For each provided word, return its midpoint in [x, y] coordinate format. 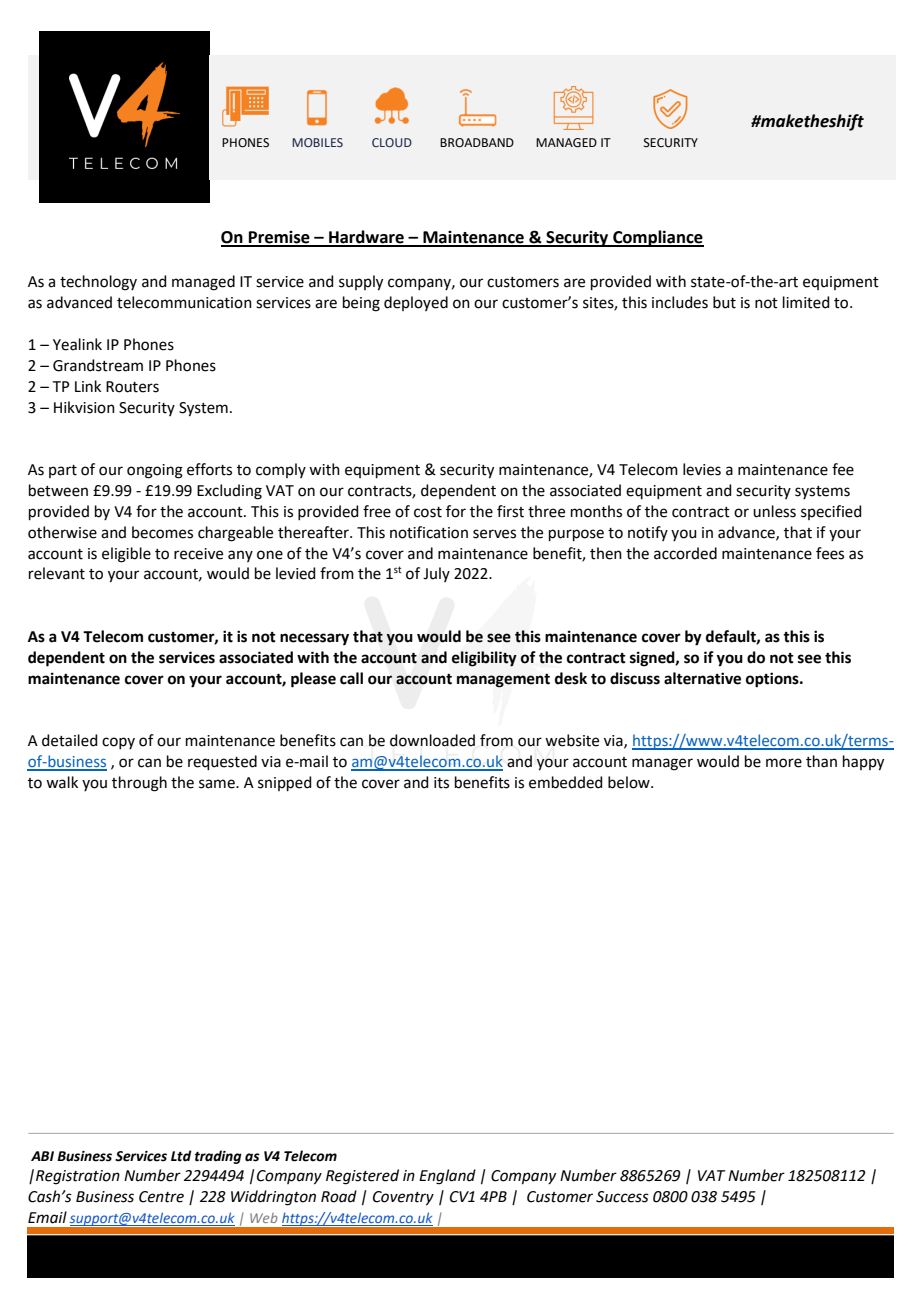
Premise [279, 238]
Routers [132, 387]
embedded [566, 782]
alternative [702, 678]
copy [118, 743]
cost [428, 512]
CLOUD [392, 142]
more [784, 763]
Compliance [657, 238]
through [139, 784]
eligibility [484, 659]
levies [702, 469]
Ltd [181, 1156]
